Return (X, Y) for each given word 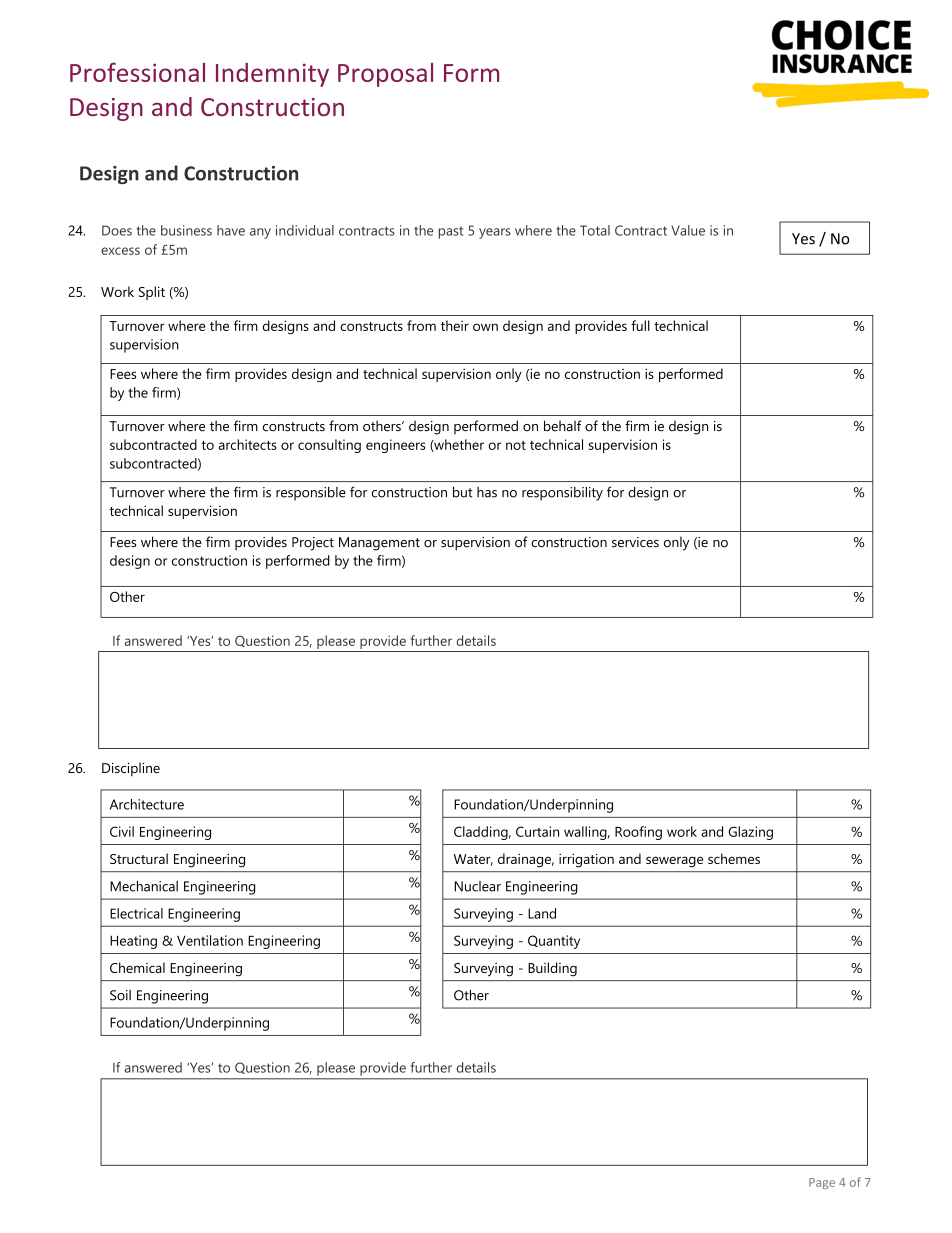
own (485, 327)
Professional (137, 72)
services (635, 542)
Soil (120, 995)
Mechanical (144, 886)
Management (379, 544)
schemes (734, 858)
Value (688, 230)
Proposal (385, 75)
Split (152, 293)
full (640, 325)
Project (313, 544)
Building (552, 969)
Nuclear (477, 886)
